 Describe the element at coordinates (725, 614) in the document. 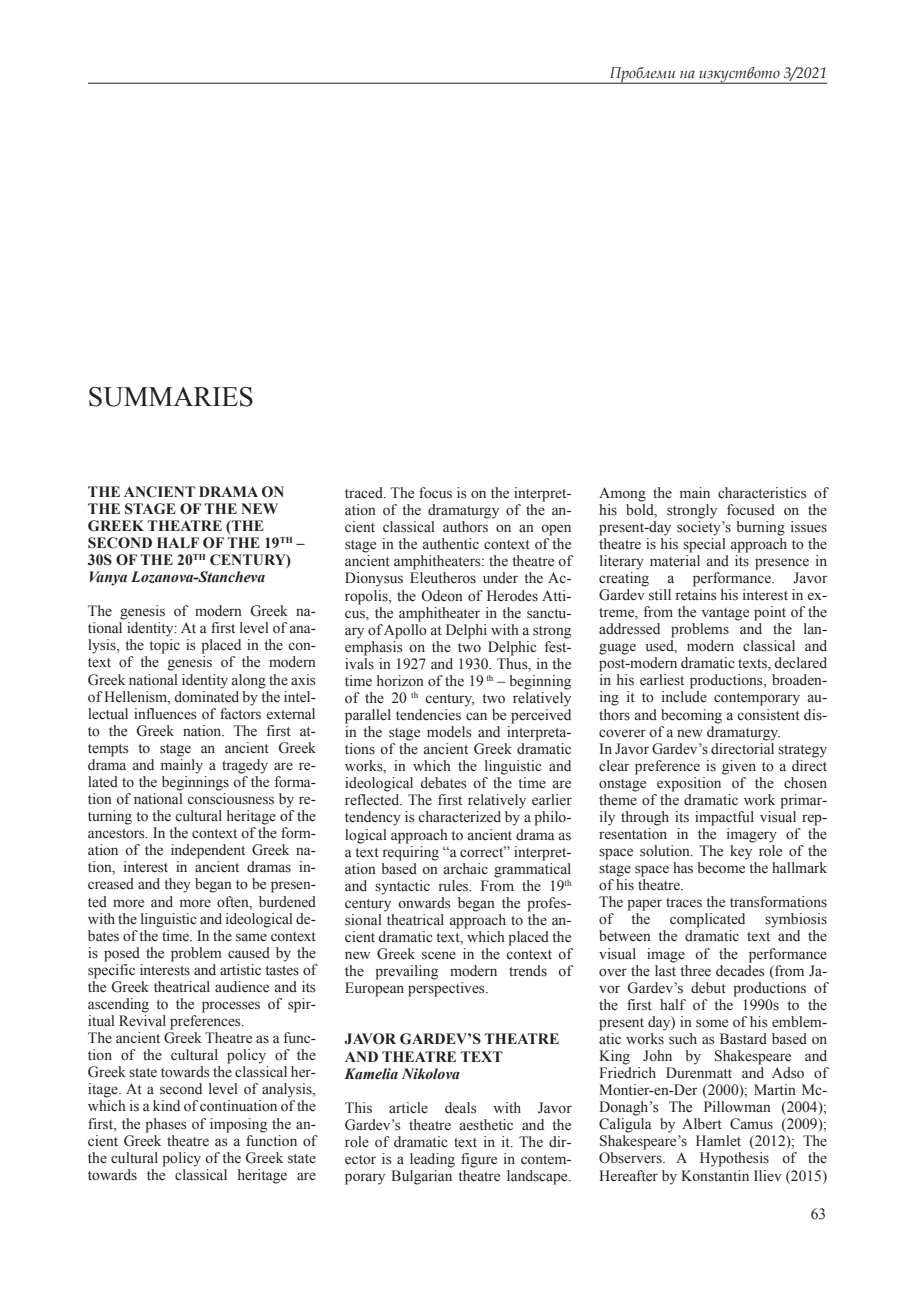

I see `vantage` at that location.
